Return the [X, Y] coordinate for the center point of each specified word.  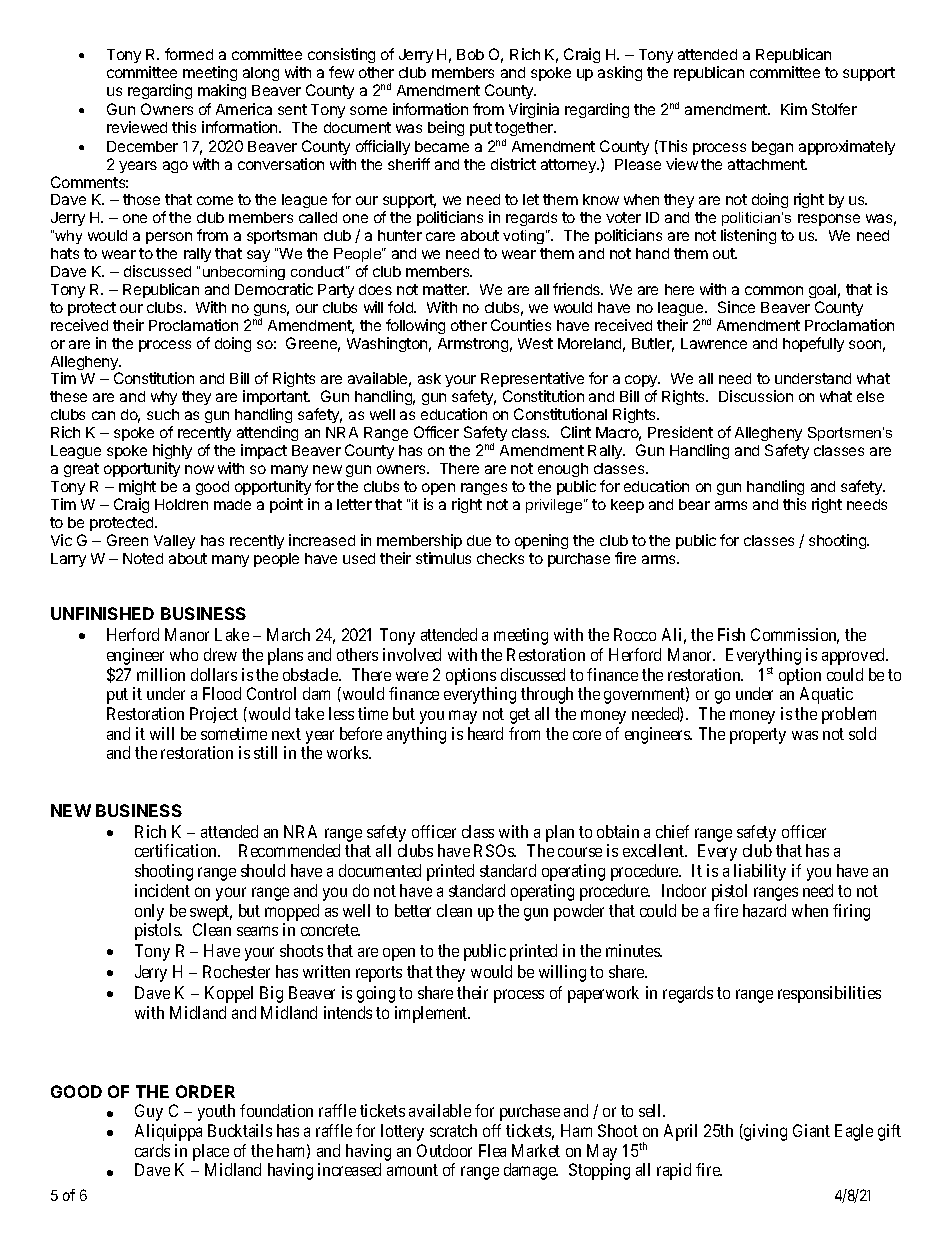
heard [485, 733]
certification [177, 850]
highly [172, 451]
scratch [453, 1130]
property [758, 736]
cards [152, 1150]
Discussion [756, 396]
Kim [794, 109]
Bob [470, 54]
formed [189, 54]
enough [563, 470]
